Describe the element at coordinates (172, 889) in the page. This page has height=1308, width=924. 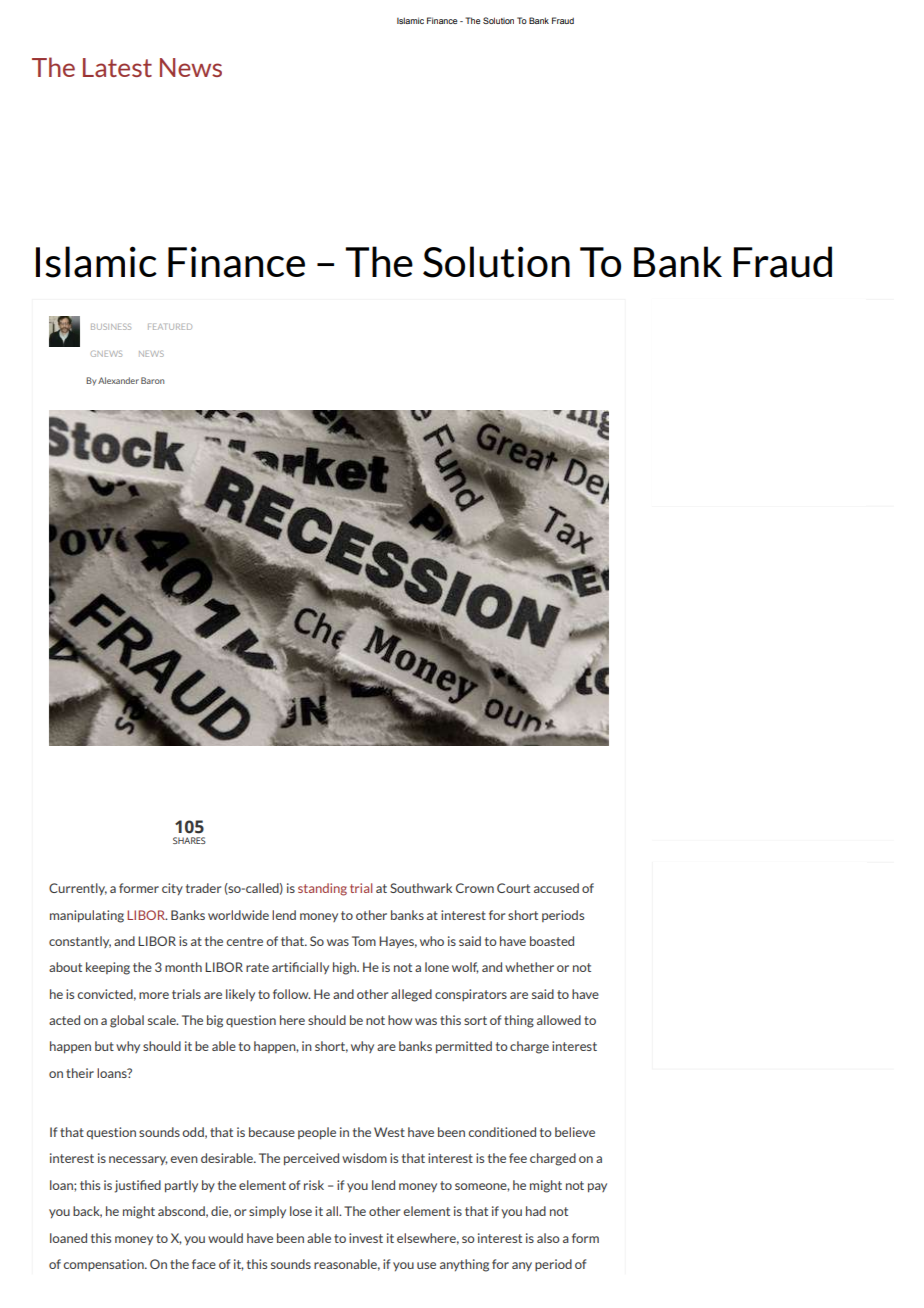
I see `city` at that location.
